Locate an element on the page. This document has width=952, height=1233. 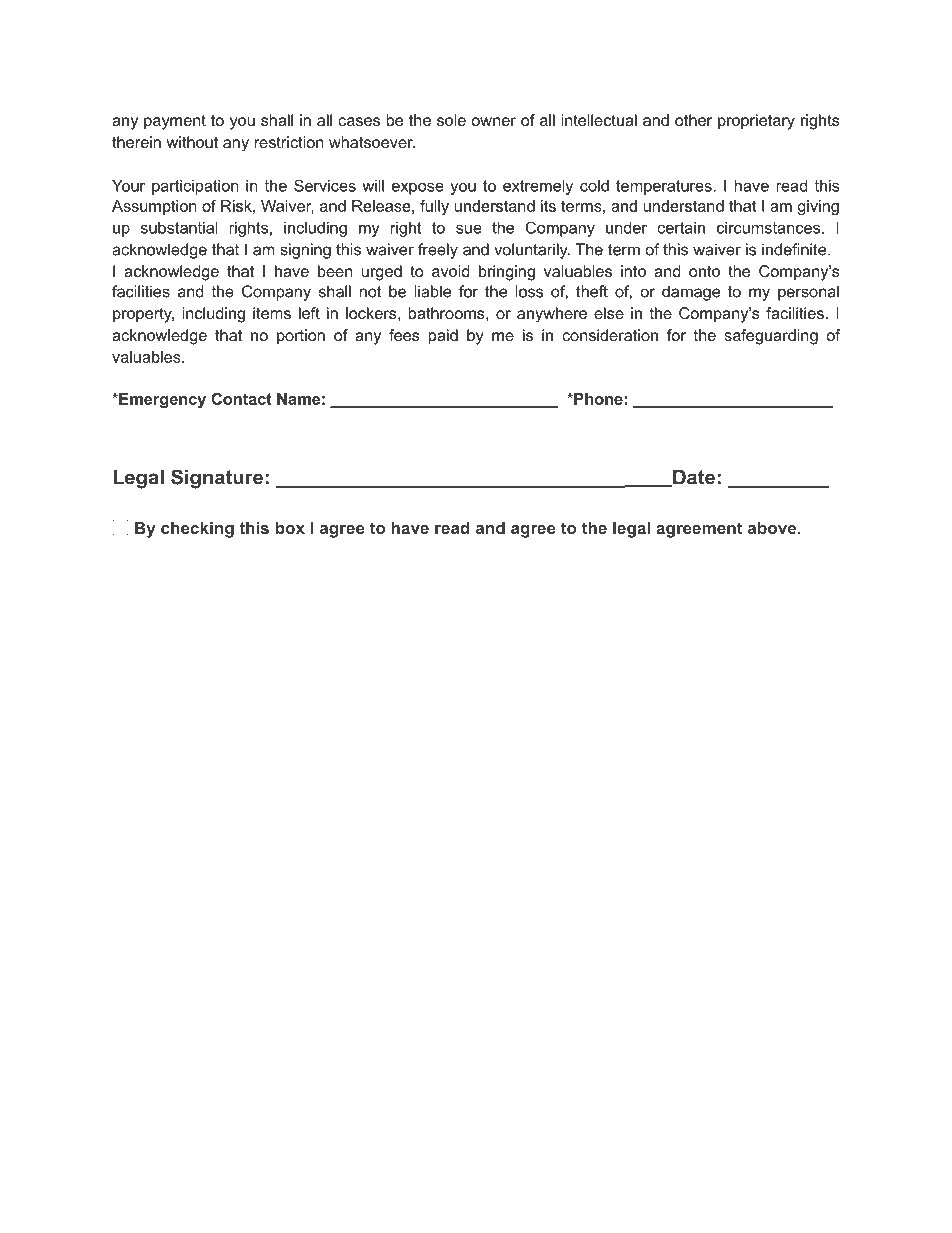
owner is located at coordinates (494, 121).
